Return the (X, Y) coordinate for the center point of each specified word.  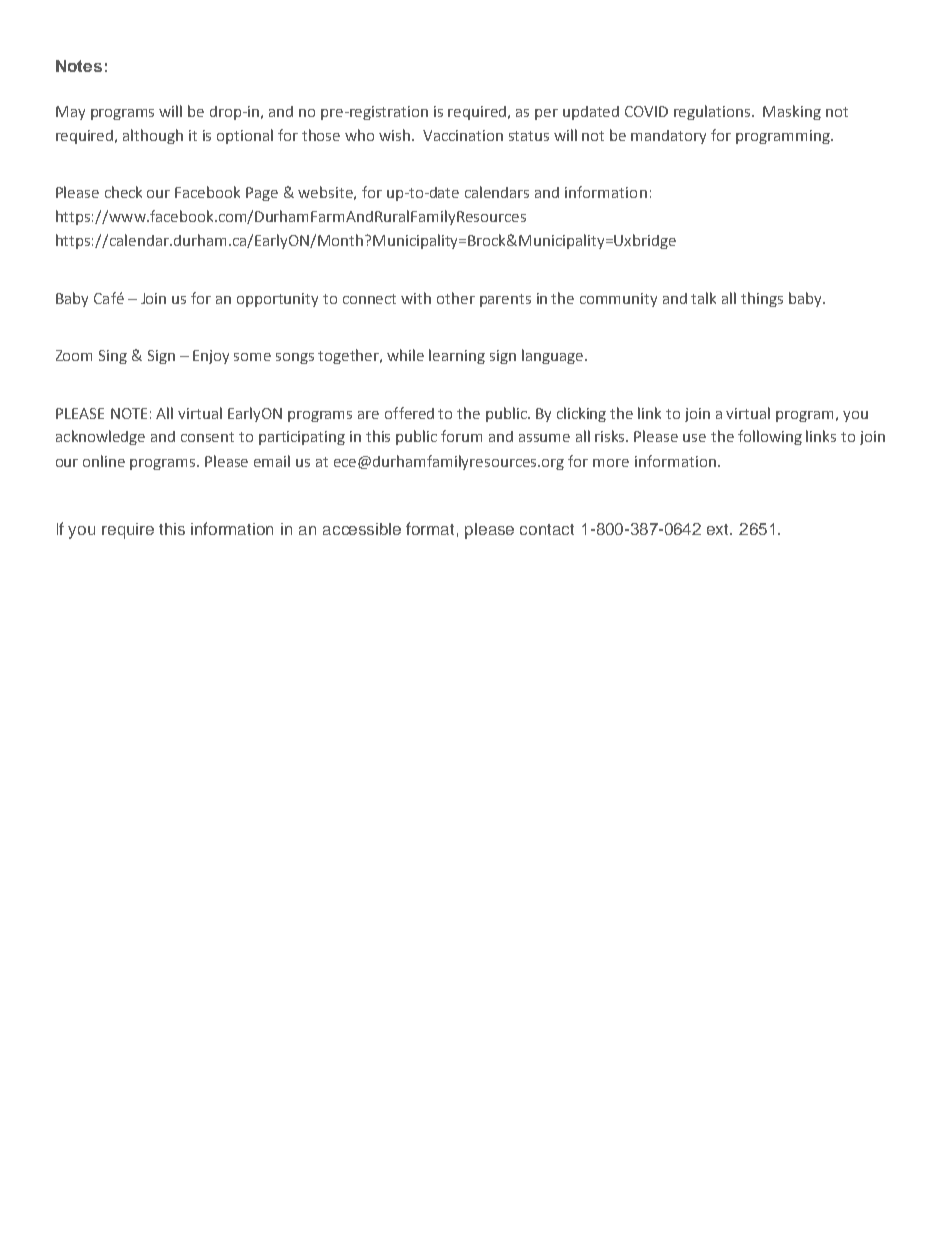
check (123, 192)
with (416, 298)
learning (457, 356)
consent (207, 437)
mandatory (668, 137)
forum (461, 436)
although (153, 136)
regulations (713, 112)
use (694, 438)
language (554, 356)
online (104, 461)
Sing (113, 357)
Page (262, 194)
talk (703, 298)
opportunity (277, 300)
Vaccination (463, 135)
